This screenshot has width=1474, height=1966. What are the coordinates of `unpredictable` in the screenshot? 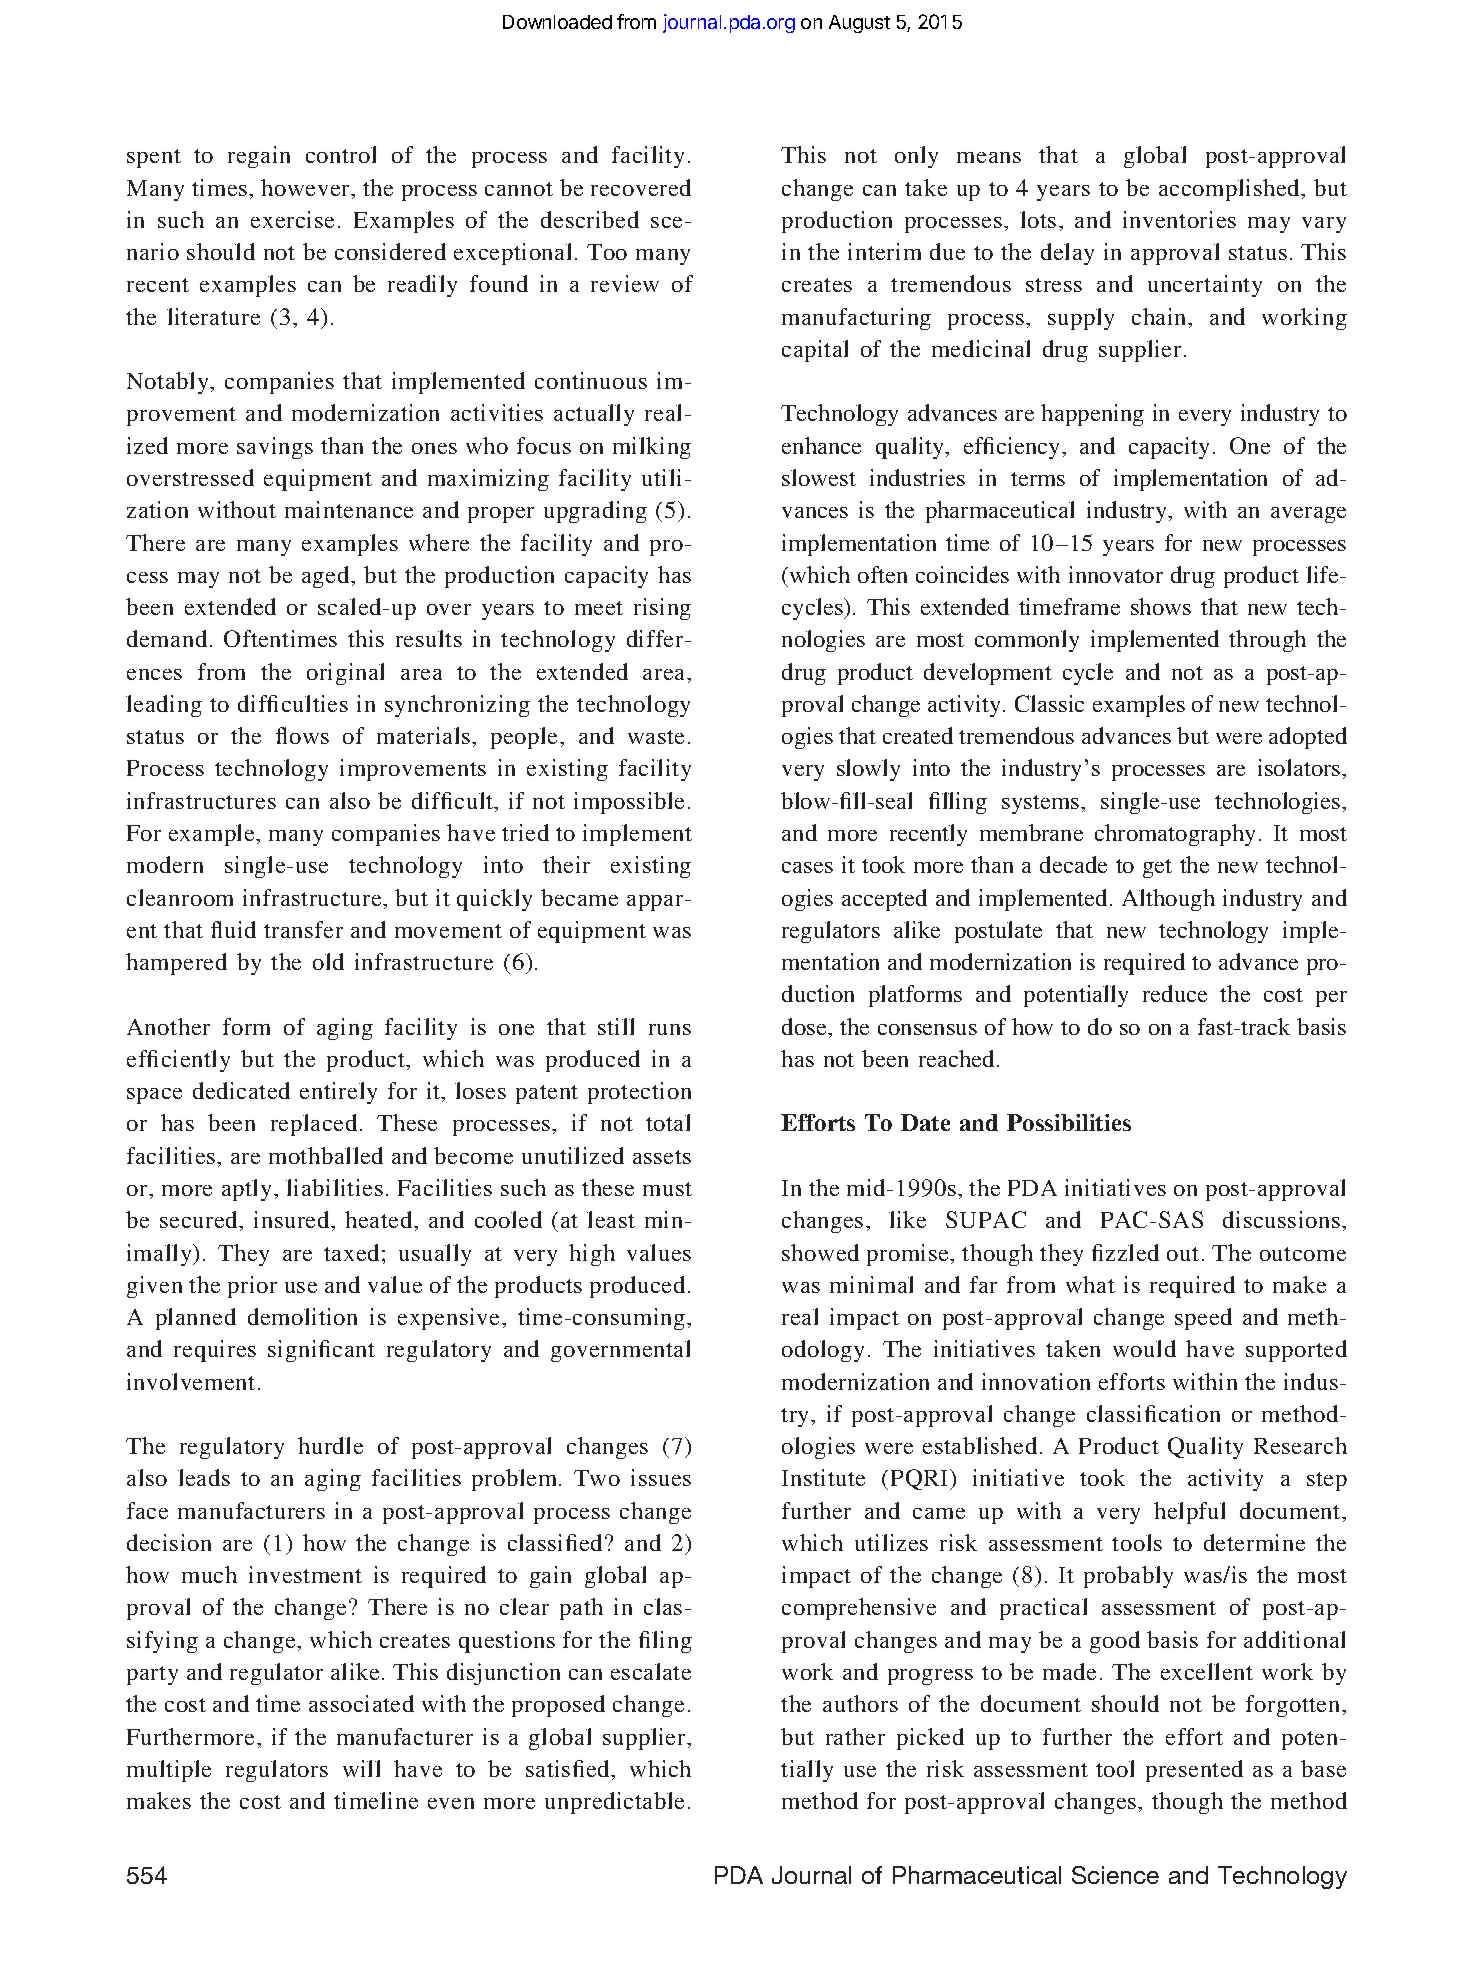 It's located at (614, 1803).
